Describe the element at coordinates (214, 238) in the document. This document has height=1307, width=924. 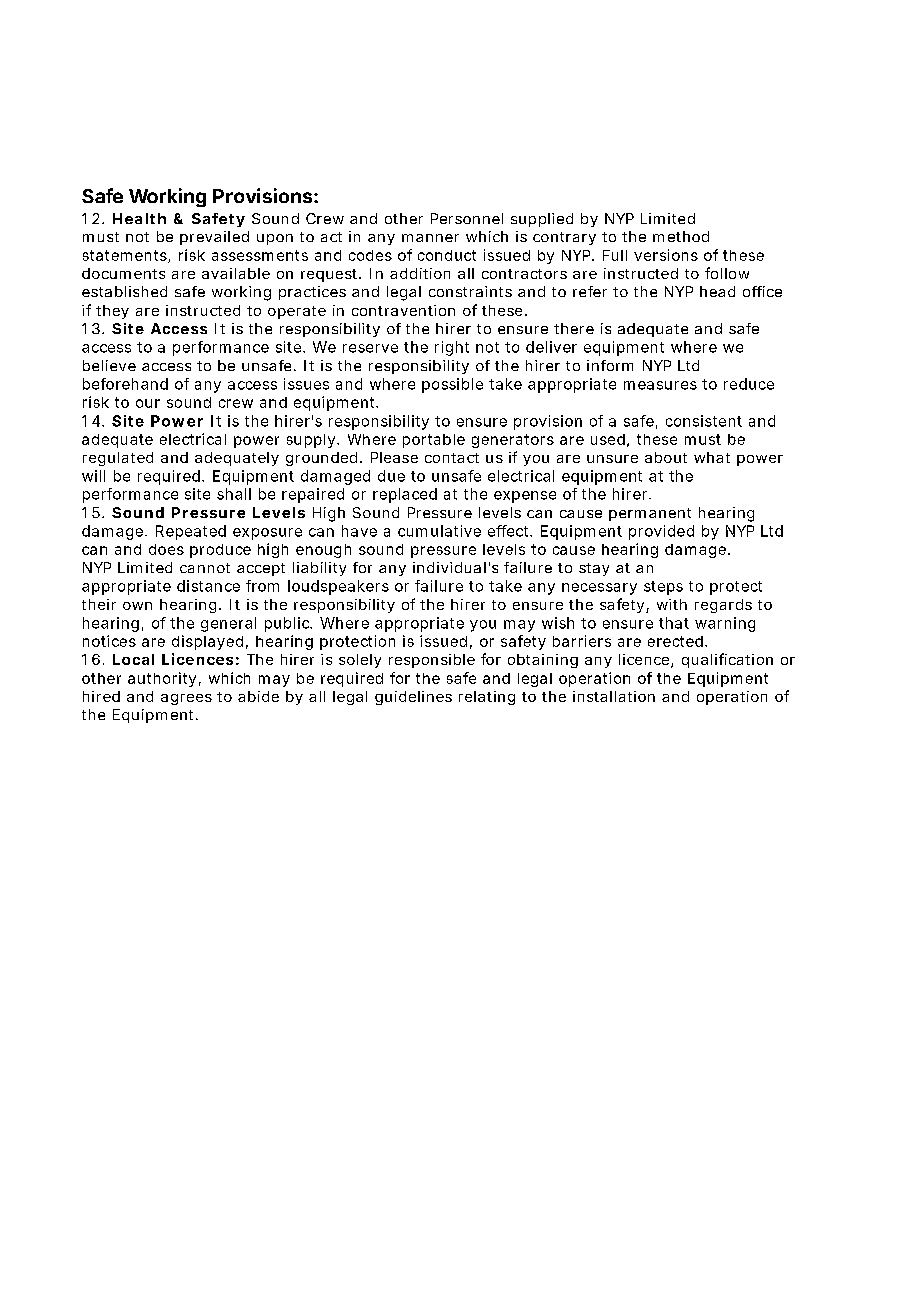
I see `prevailed` at that location.
